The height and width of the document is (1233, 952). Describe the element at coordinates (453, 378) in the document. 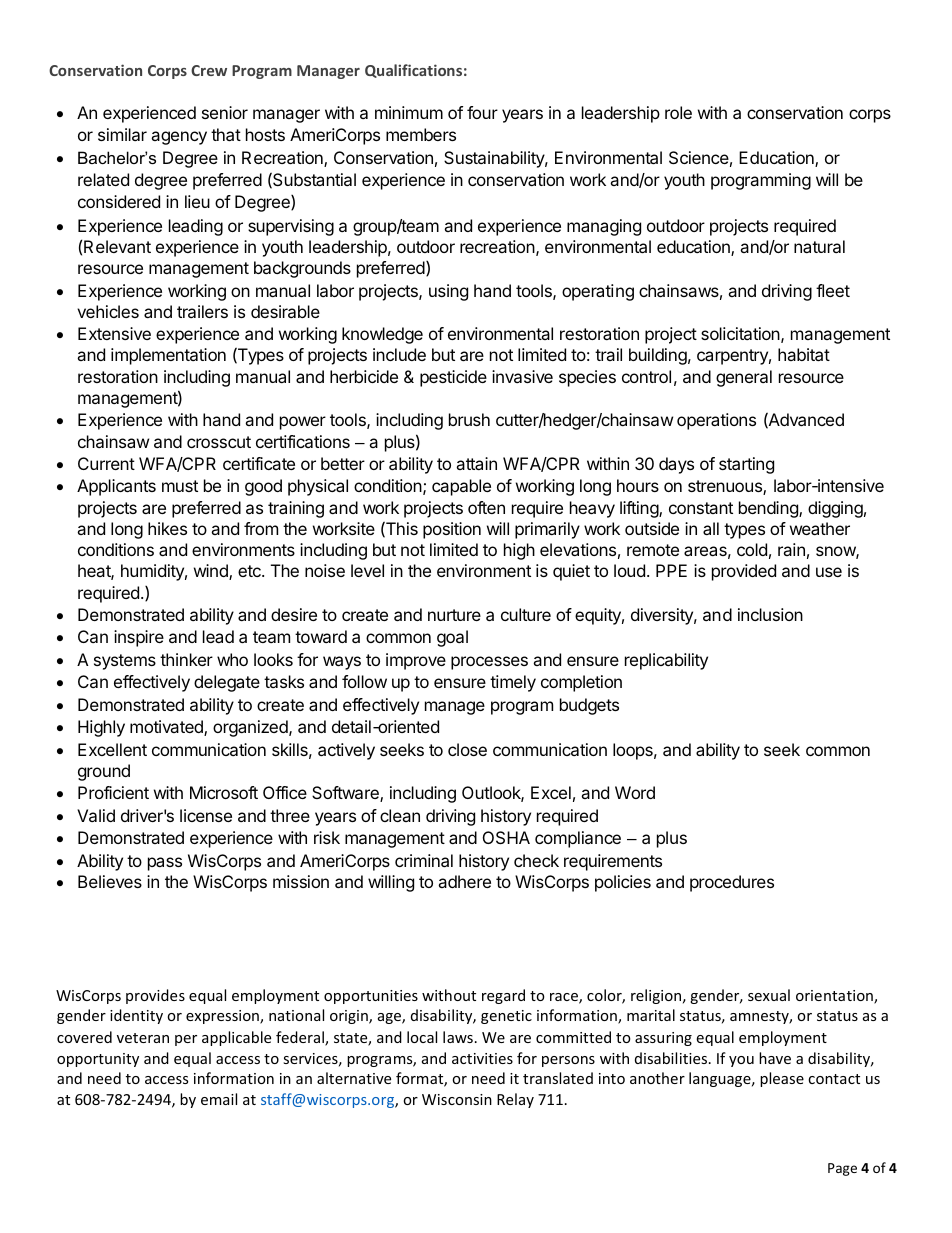

I see `pesticide` at that location.
